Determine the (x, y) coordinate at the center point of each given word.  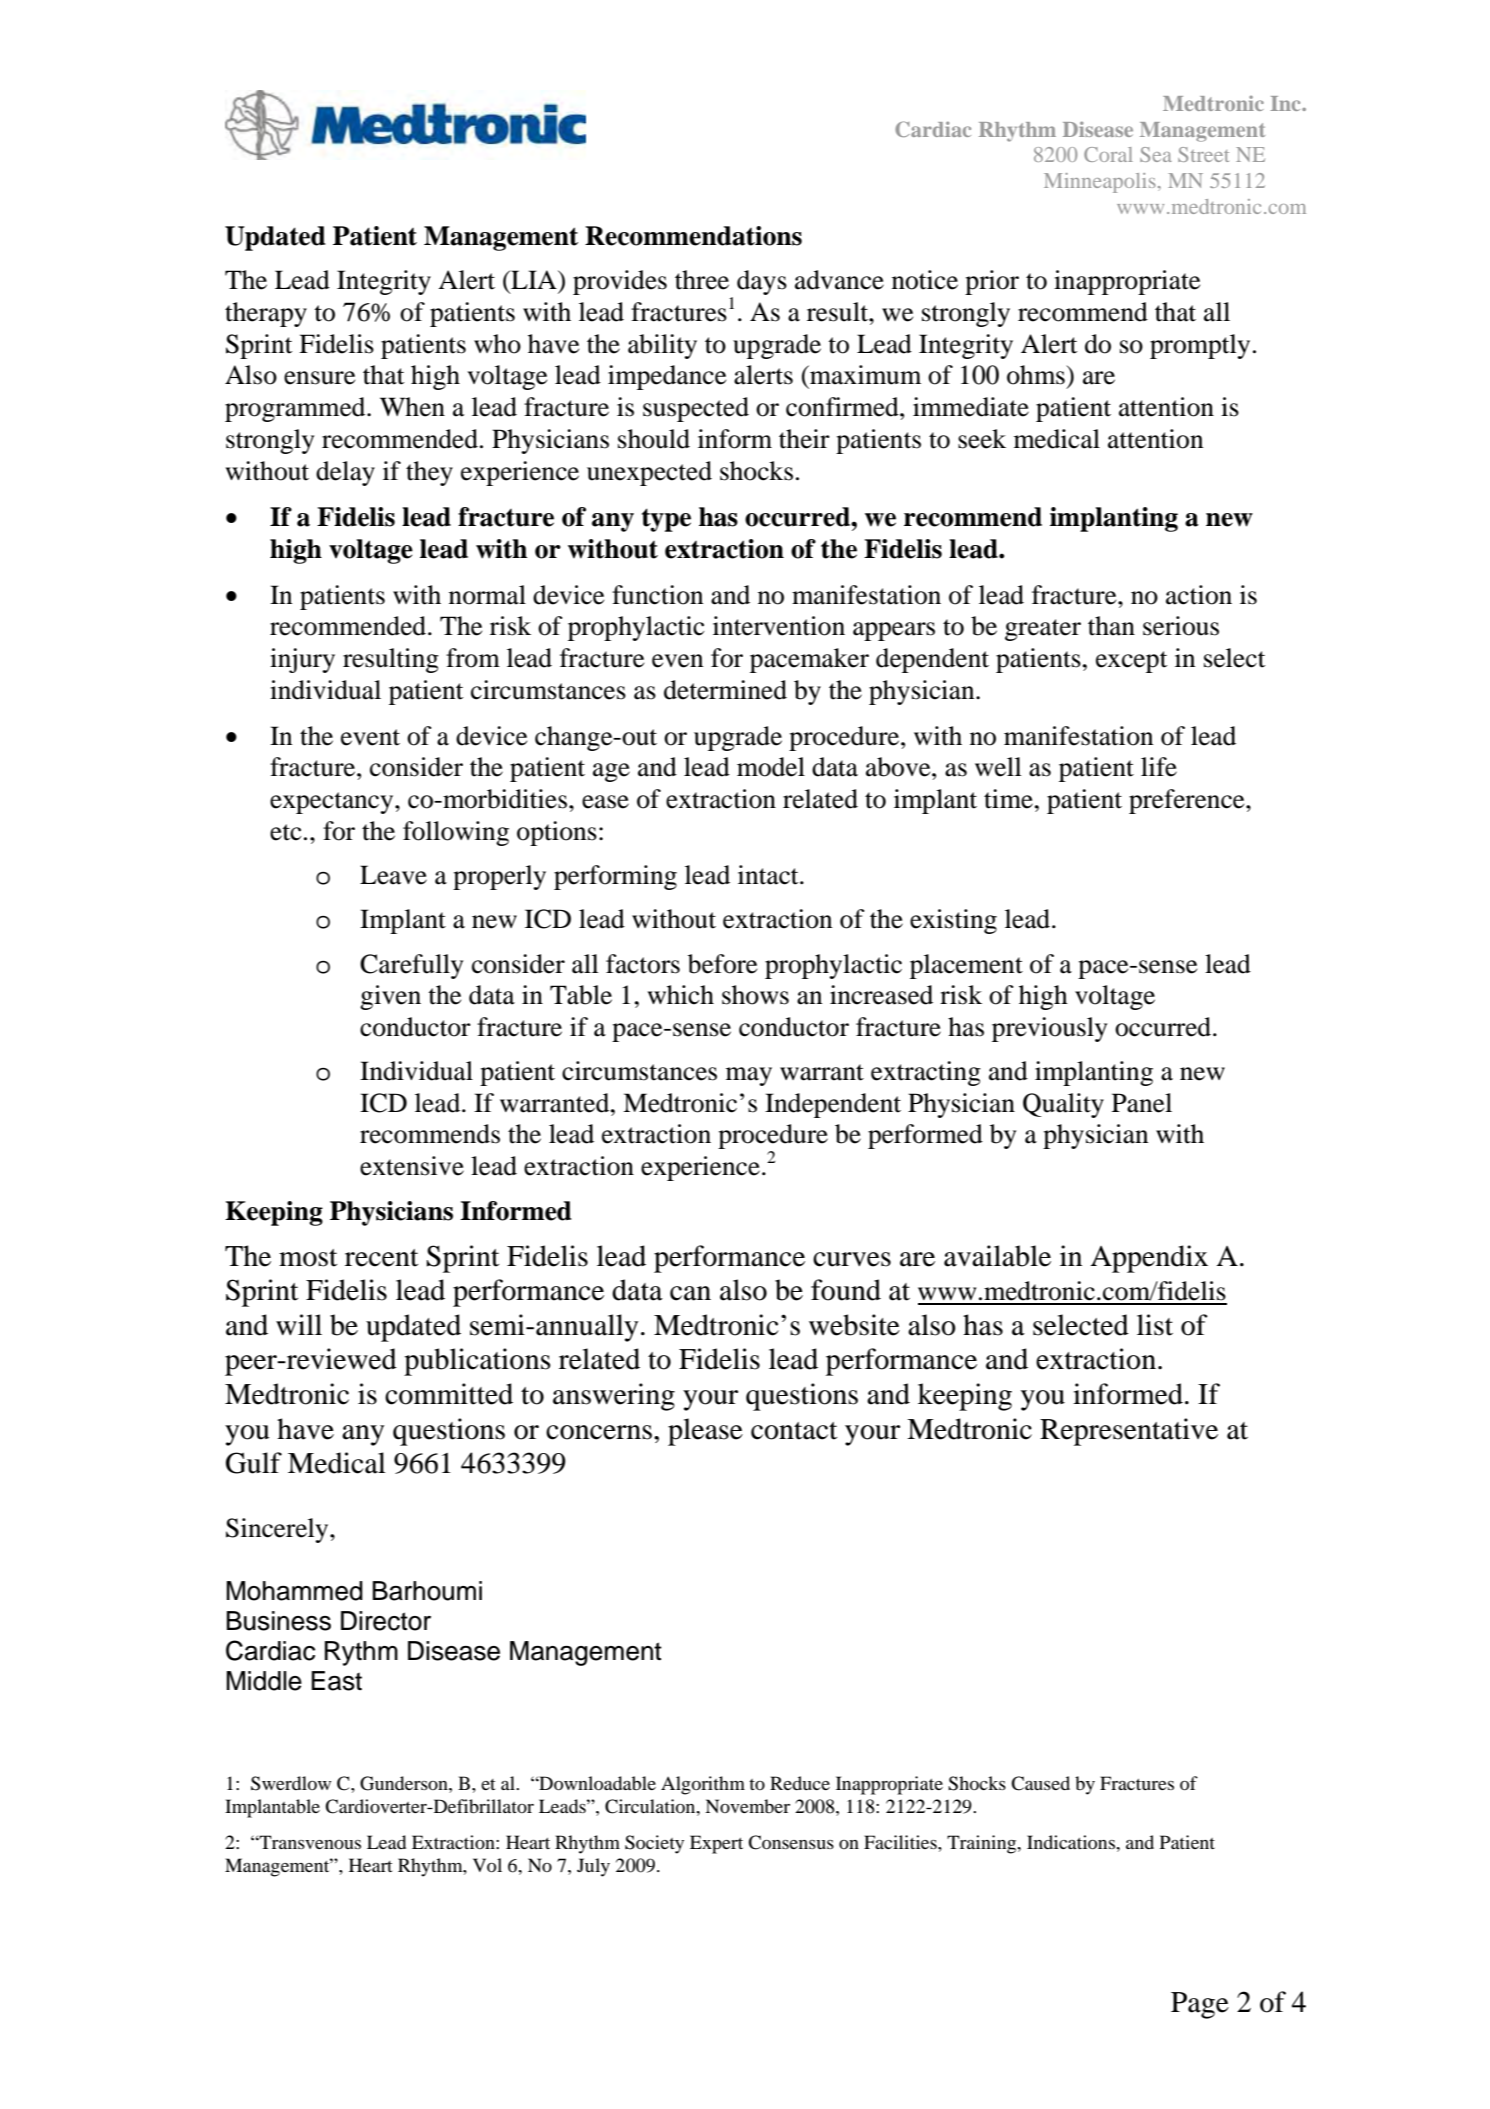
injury (302, 660)
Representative (1129, 1432)
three (702, 280)
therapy (266, 314)
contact (794, 1431)
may (749, 1076)
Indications (1072, 1842)
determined (725, 690)
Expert (716, 1844)
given (390, 997)
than (1111, 626)
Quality (1063, 1105)
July (593, 1867)
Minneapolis (1100, 183)
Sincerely (278, 1530)
